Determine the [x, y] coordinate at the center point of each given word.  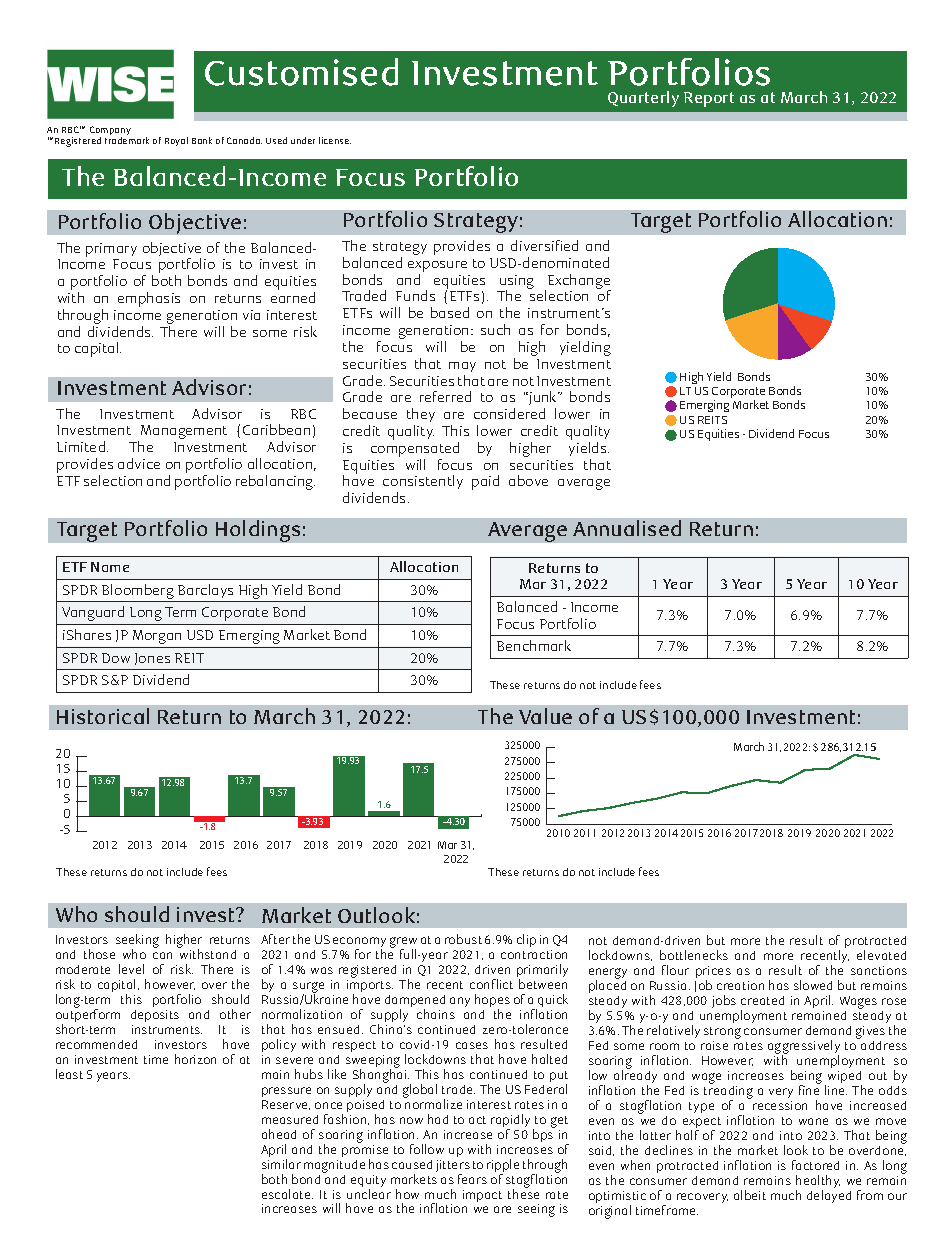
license [335, 140]
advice [139, 463]
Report [709, 99]
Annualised [627, 528]
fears [472, 1179]
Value [545, 716]
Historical [103, 716]
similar [281, 1164]
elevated [881, 955]
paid [485, 482]
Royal [176, 141]
